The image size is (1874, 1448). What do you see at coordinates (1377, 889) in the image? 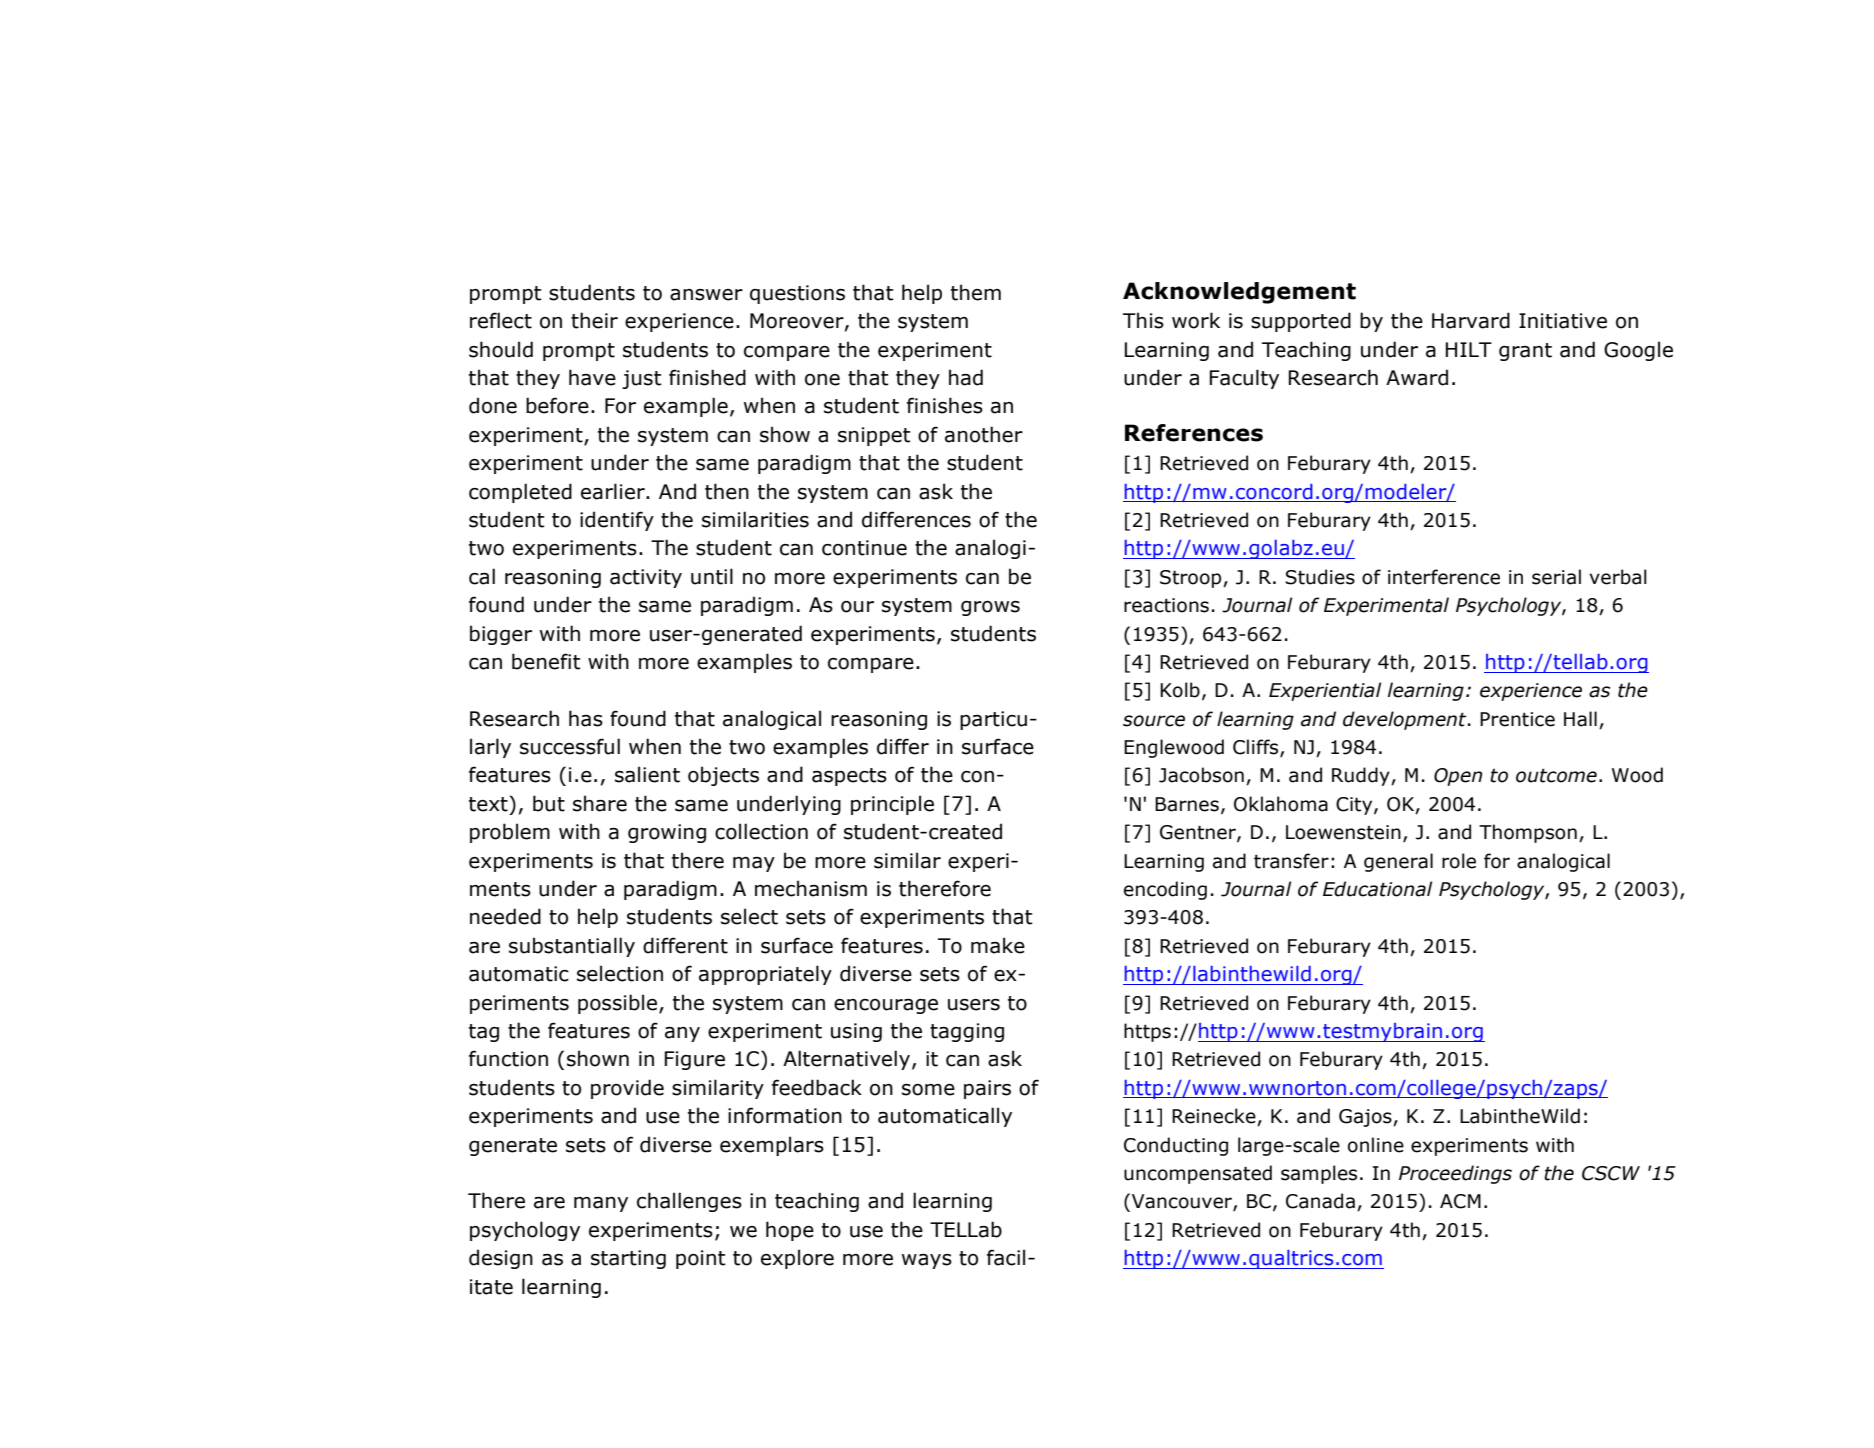
I see `Educational` at bounding box center [1377, 889].
